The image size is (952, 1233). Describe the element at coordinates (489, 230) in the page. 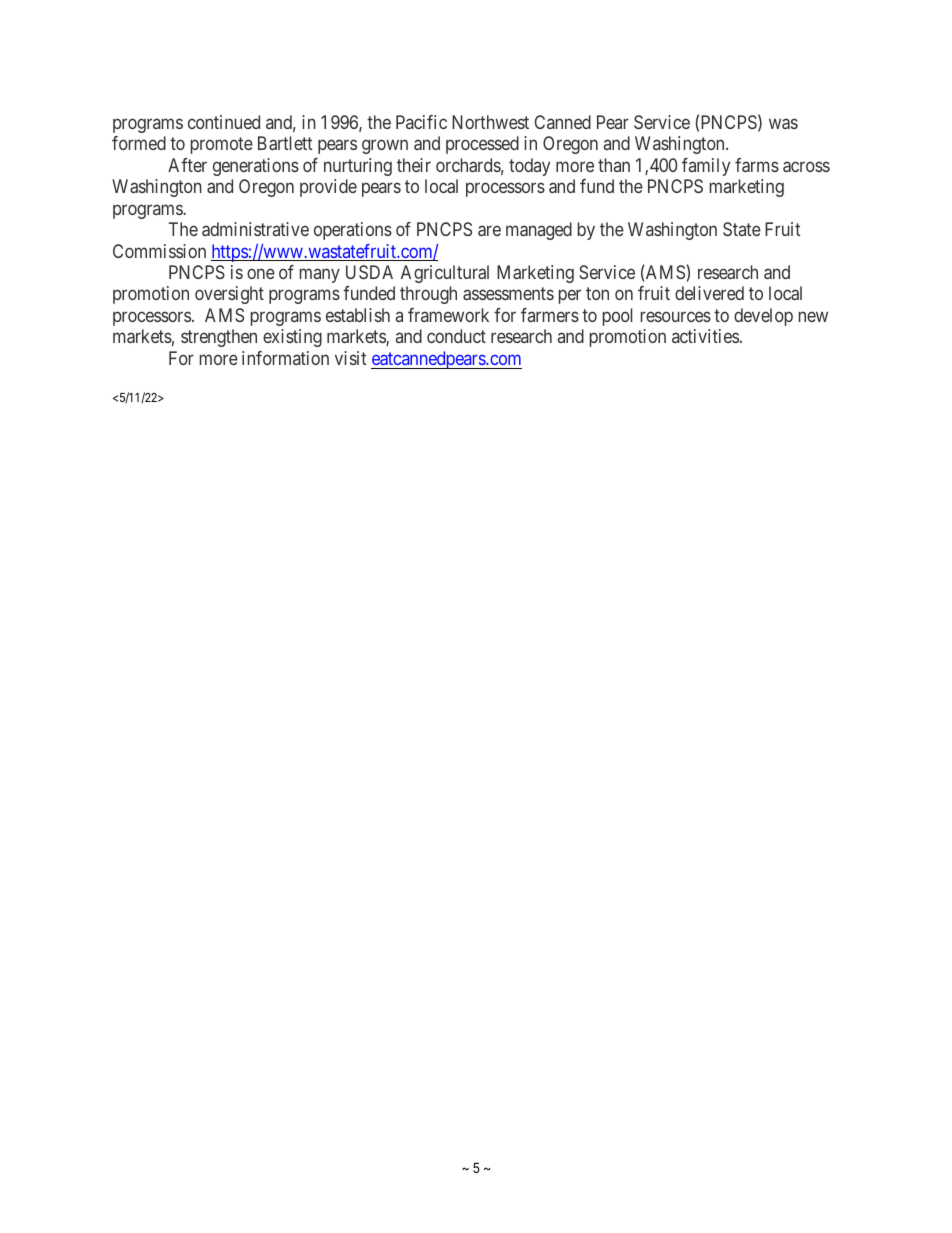

I see `are` at that location.
